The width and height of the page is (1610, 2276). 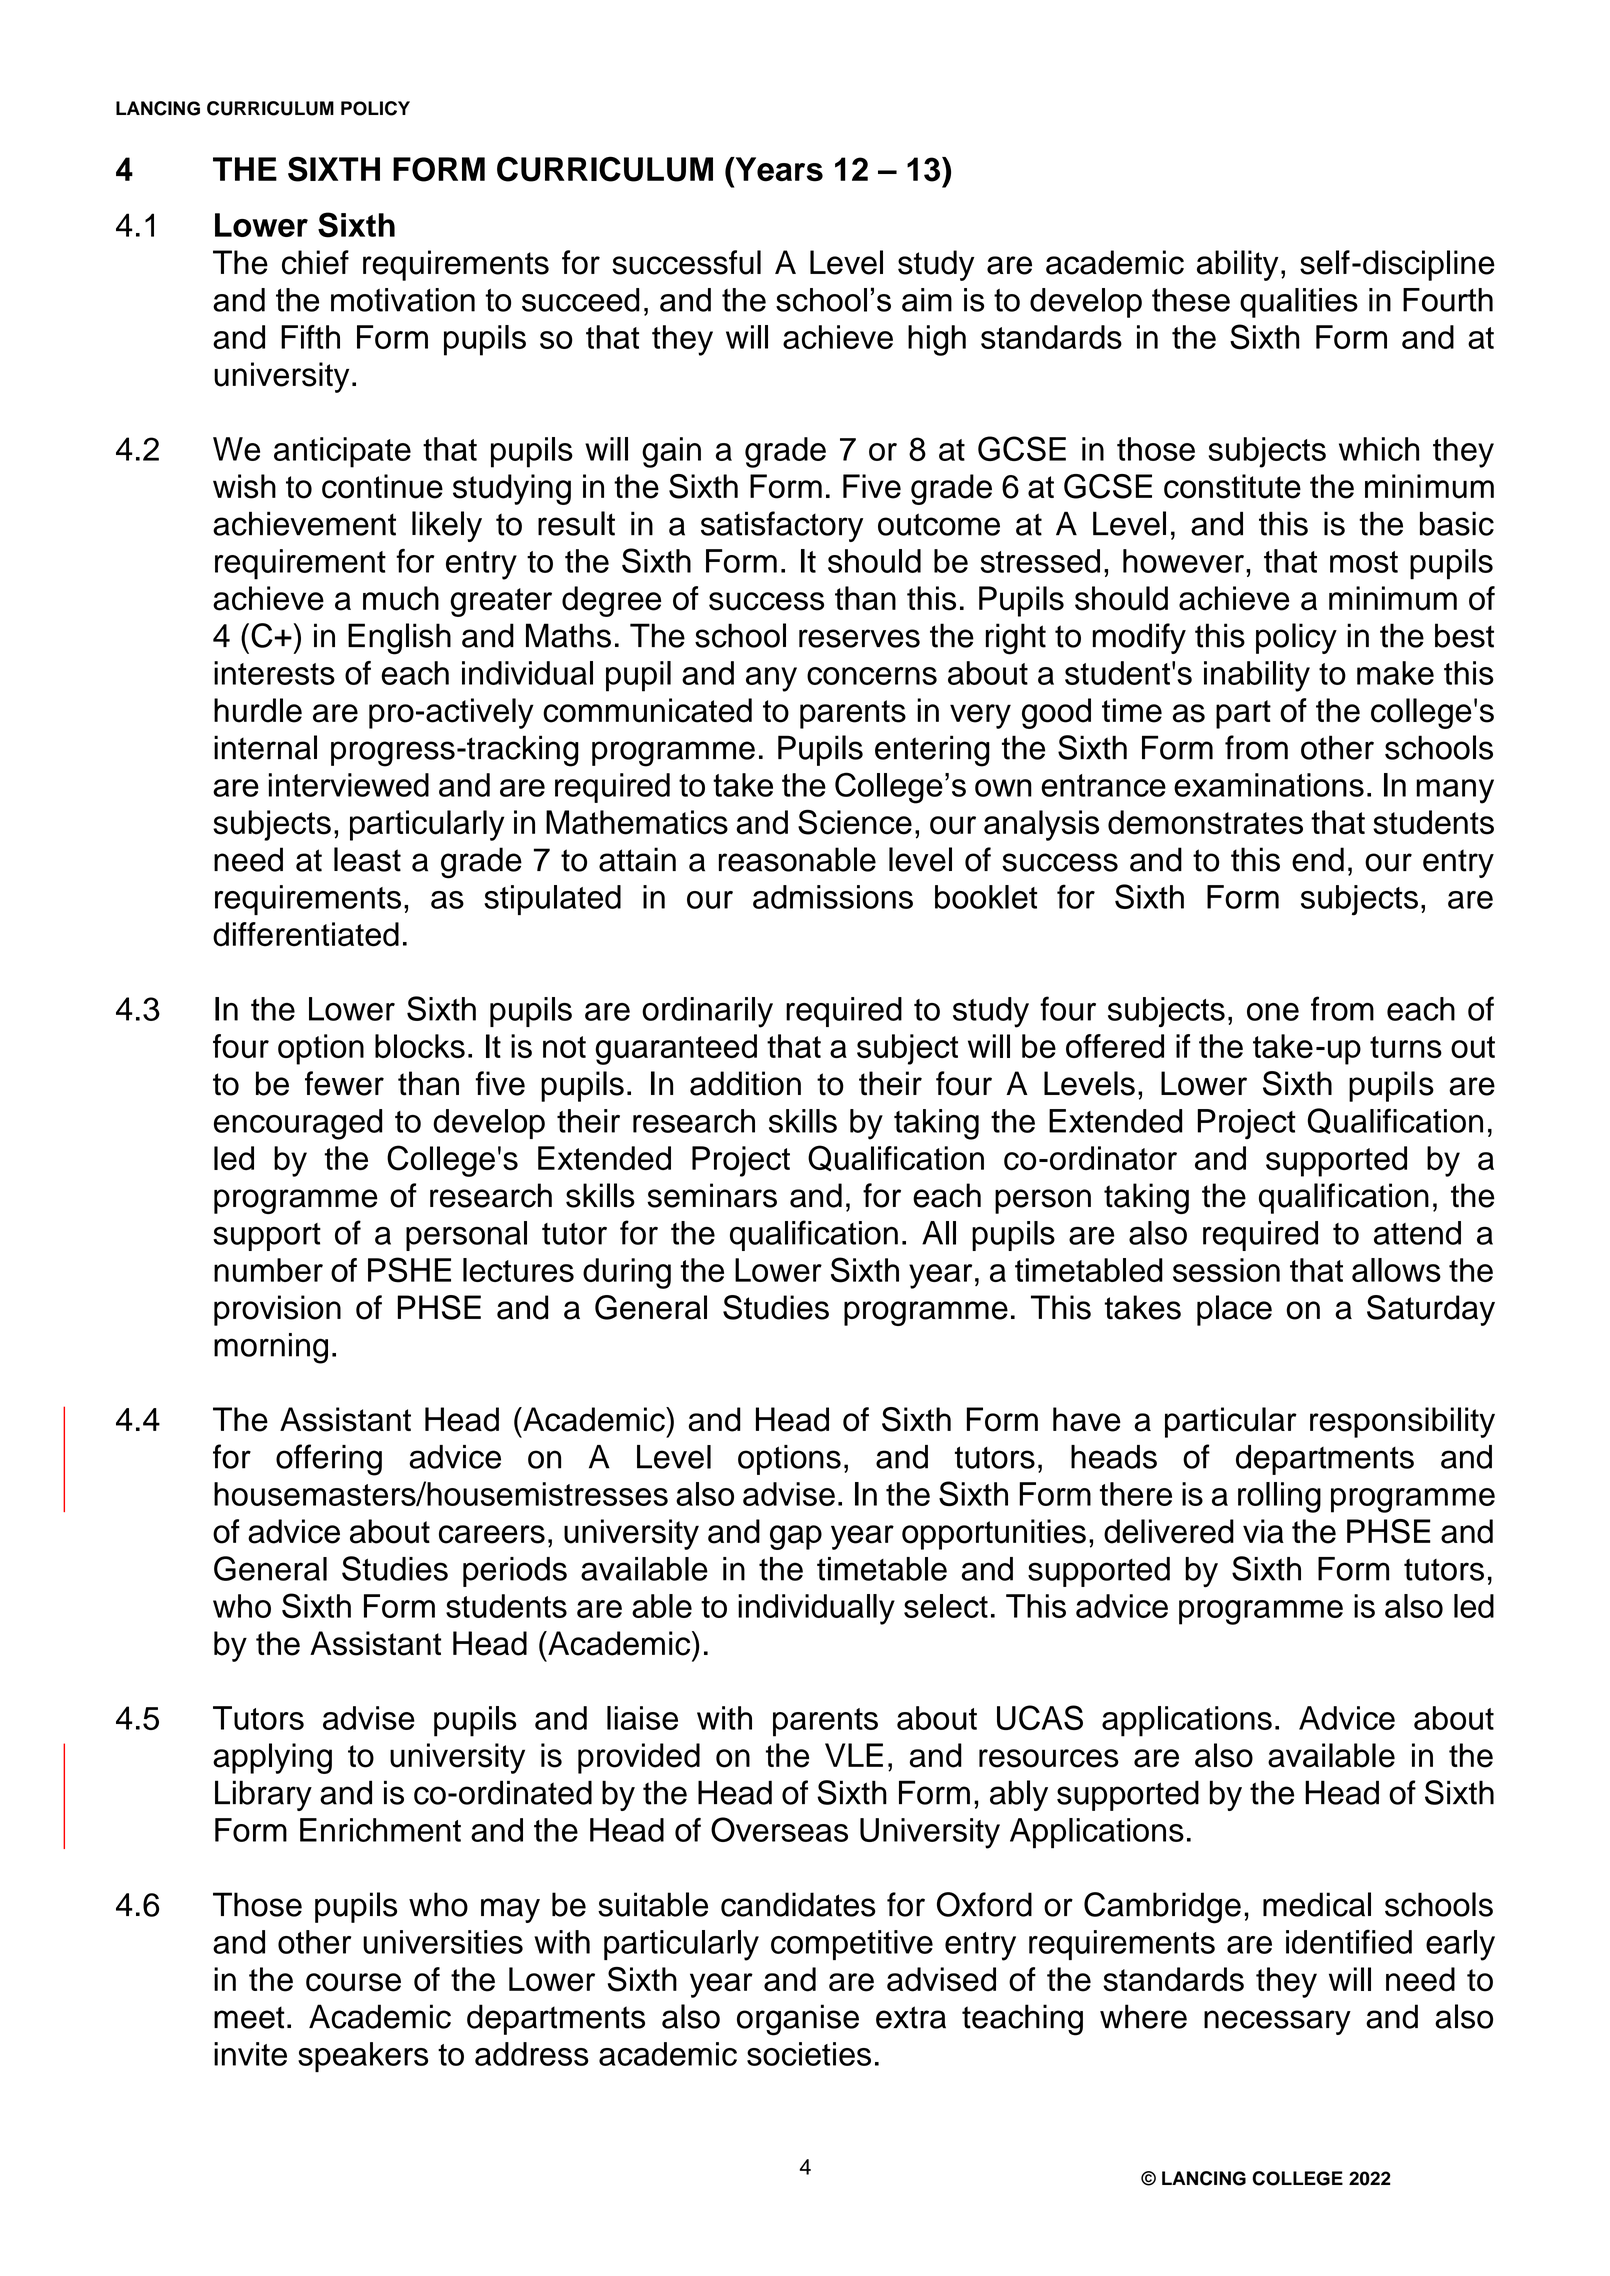 I want to click on least, so click(x=367, y=859).
